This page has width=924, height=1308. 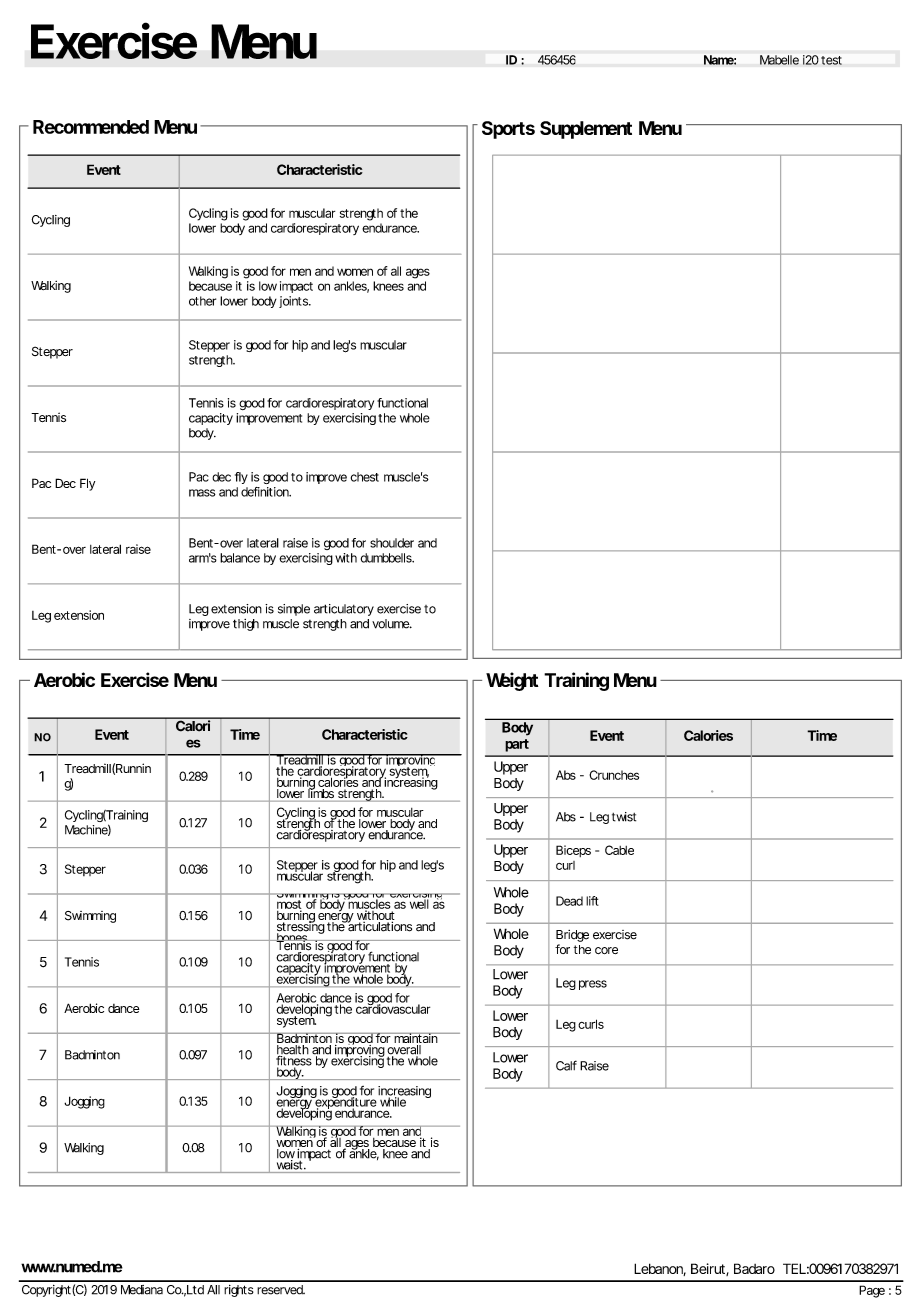 I want to click on Lebanon, so click(x=660, y=1269).
